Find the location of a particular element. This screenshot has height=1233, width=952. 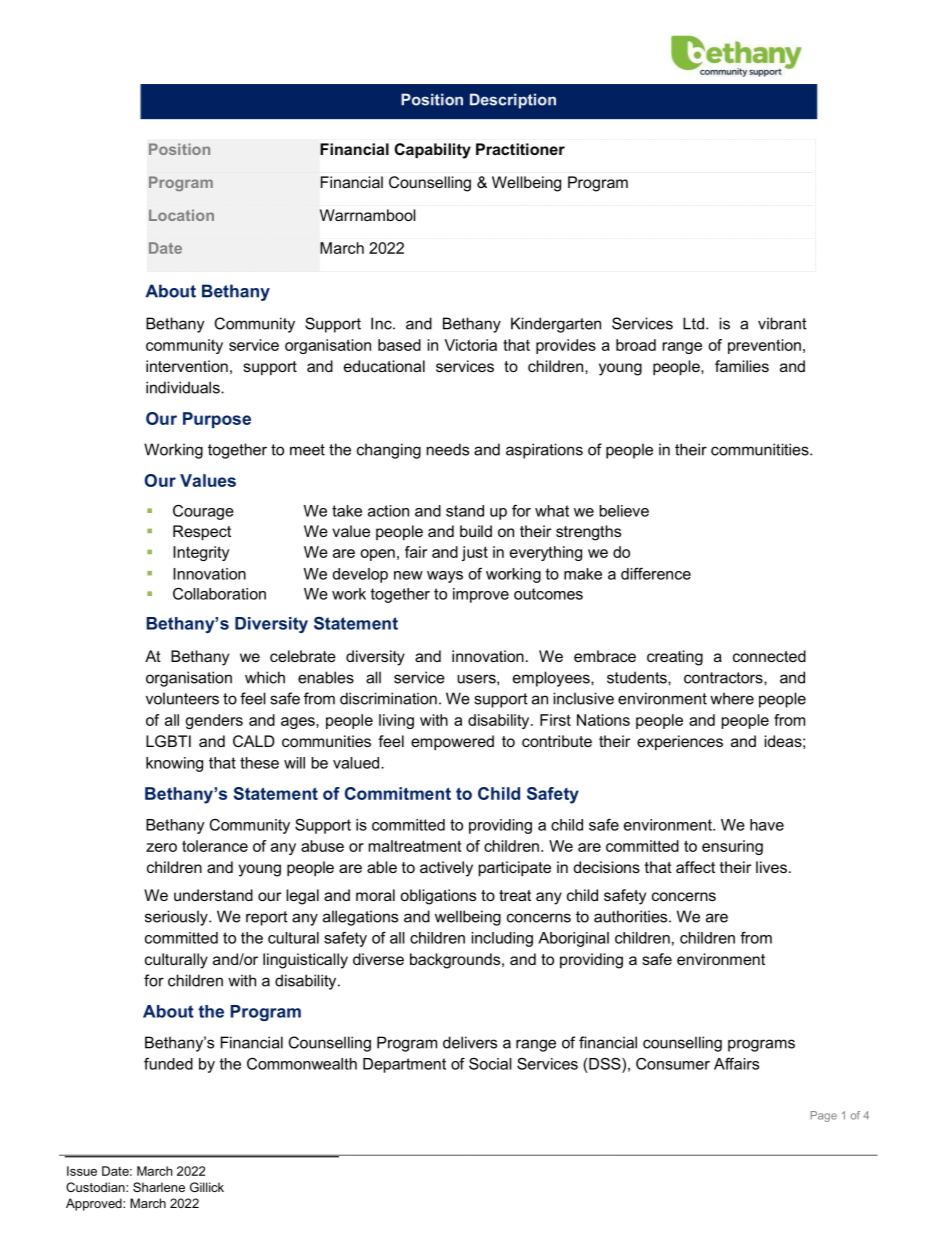

improve is located at coordinates (481, 595).
